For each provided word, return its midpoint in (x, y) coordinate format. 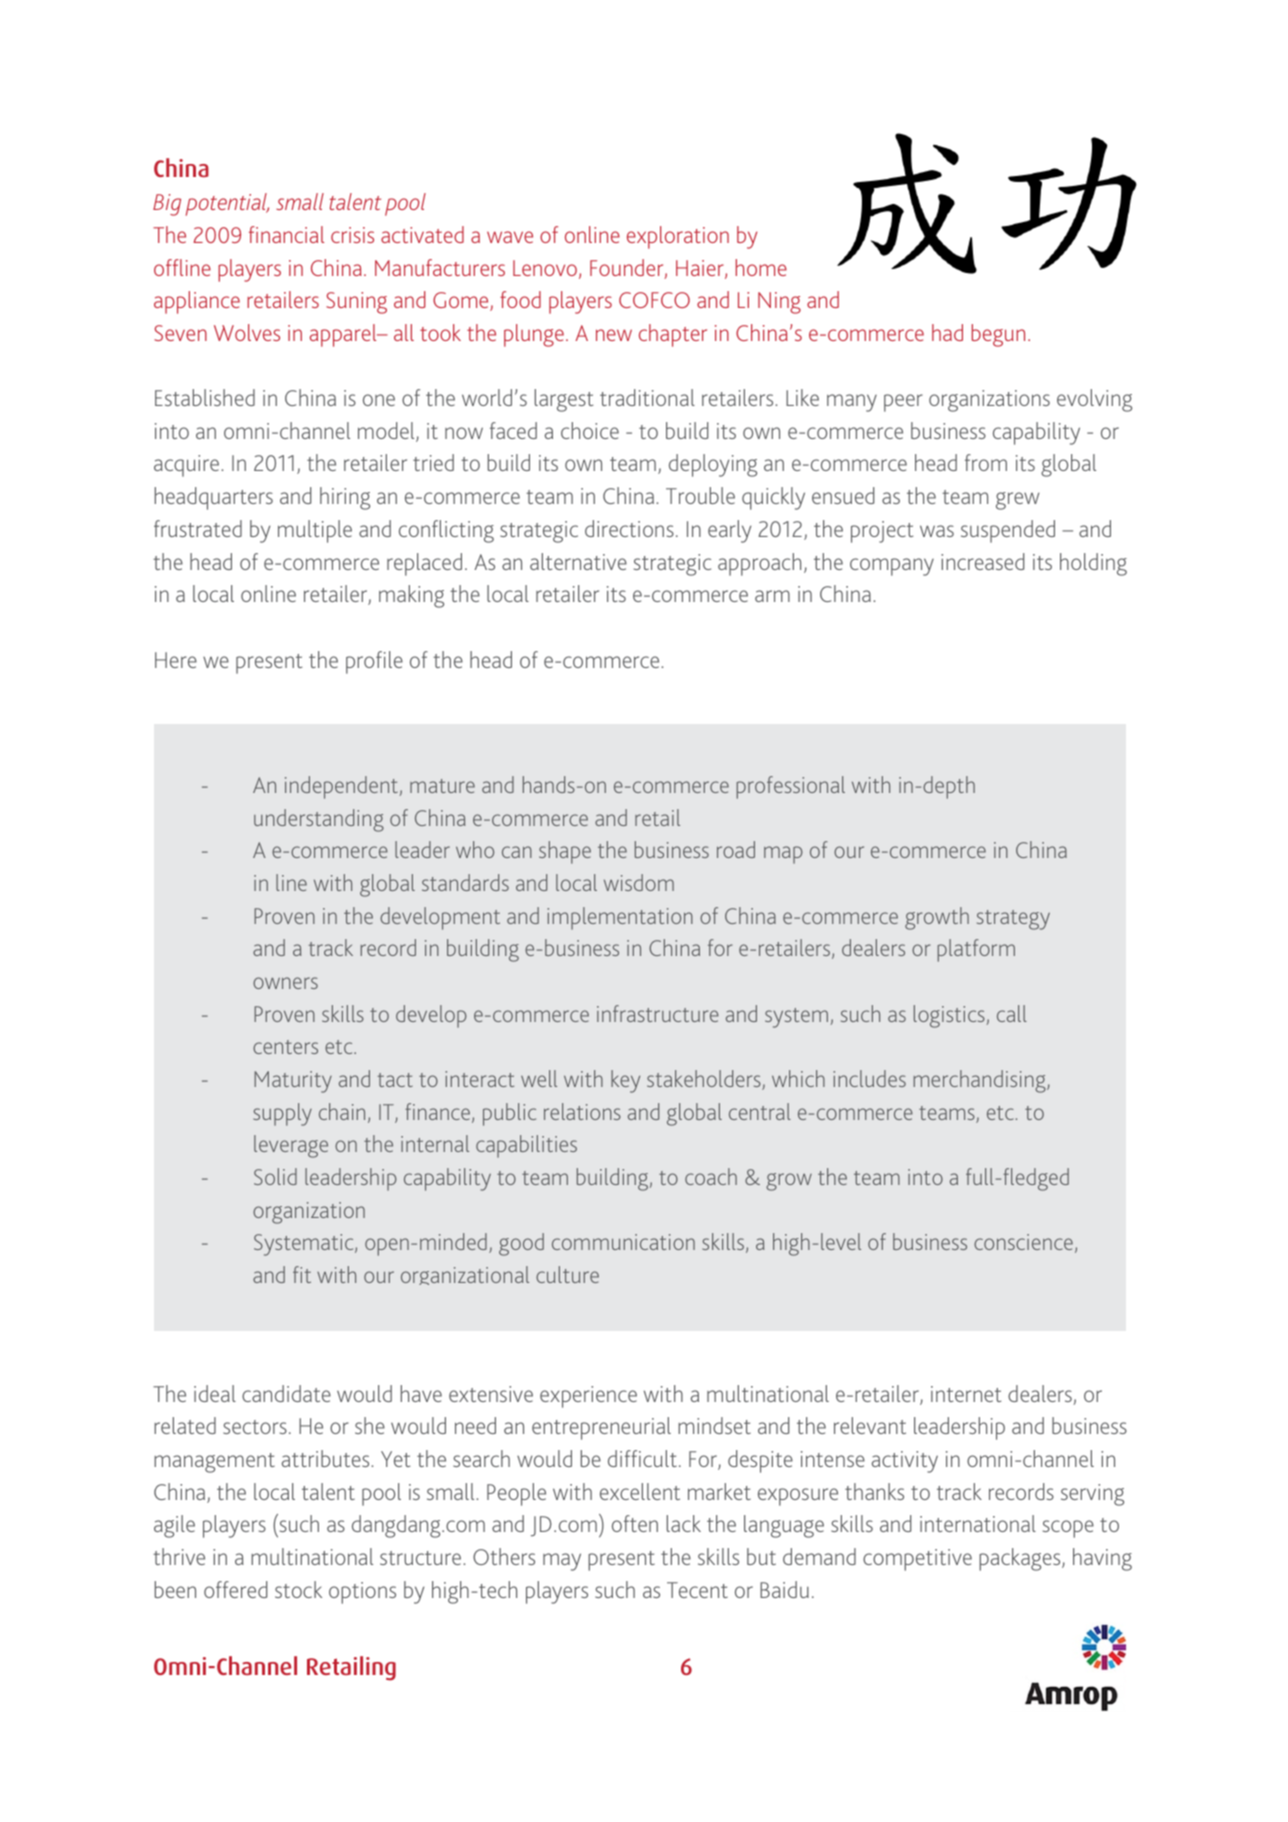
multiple (315, 531)
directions (629, 528)
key (625, 1081)
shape (565, 852)
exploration (678, 237)
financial (286, 234)
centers (285, 1047)
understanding (319, 820)
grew (1018, 501)
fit (302, 1274)
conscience (1023, 1242)
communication (623, 1242)
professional (791, 787)
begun (998, 335)
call (1012, 1013)
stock (298, 1589)
